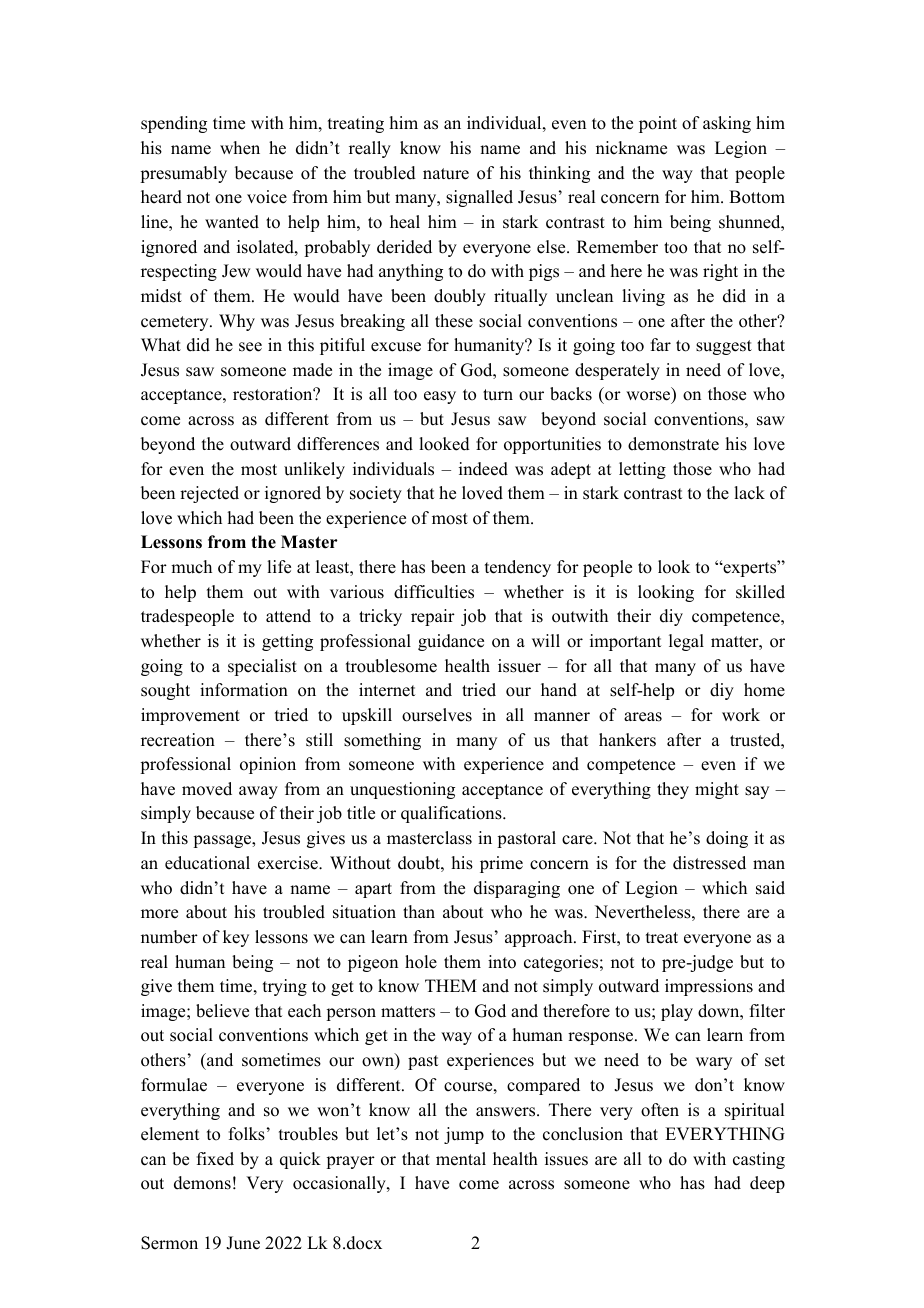  What do you see at coordinates (749, 493) in the page?
I see `lack` at bounding box center [749, 493].
